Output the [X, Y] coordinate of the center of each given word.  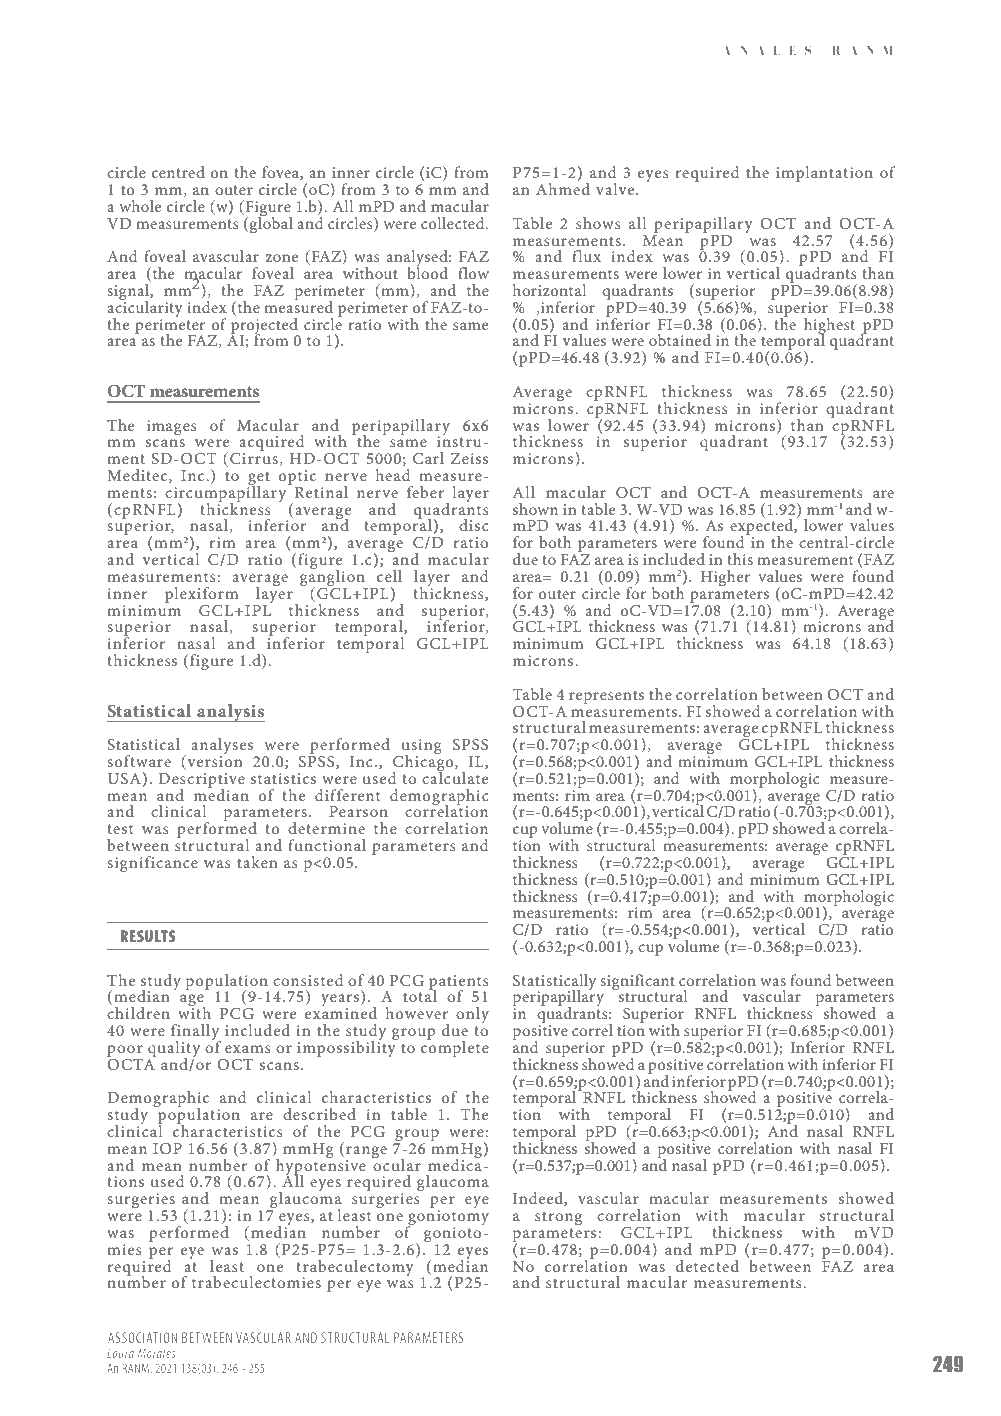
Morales [156, 1353]
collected [454, 223]
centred [178, 172]
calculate [455, 776]
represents [606, 697]
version [214, 762]
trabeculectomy [355, 1269]
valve [616, 189]
